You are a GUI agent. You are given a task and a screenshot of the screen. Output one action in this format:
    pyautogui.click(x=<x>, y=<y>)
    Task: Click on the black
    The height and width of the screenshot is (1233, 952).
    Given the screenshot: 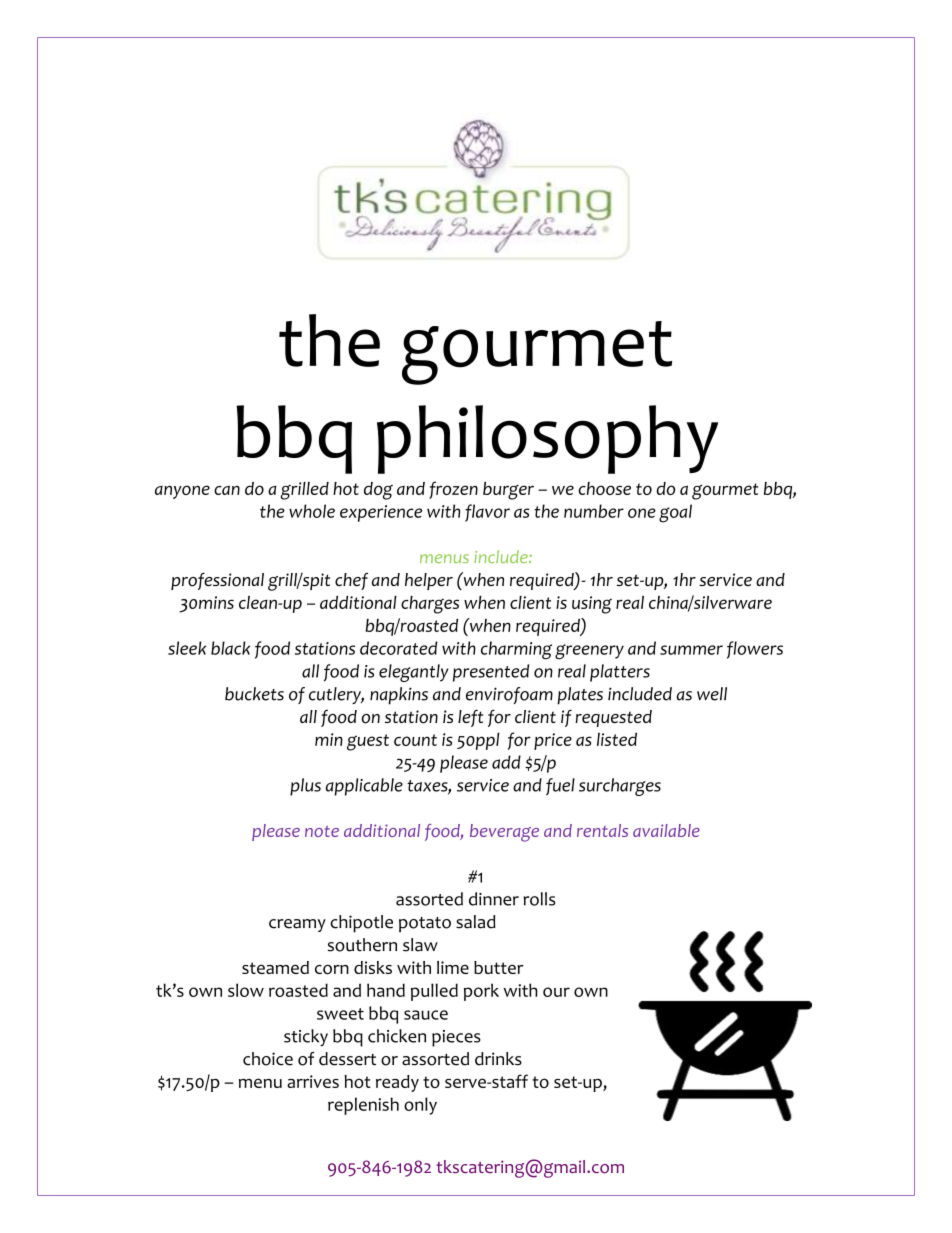 What is the action you would take?
    pyautogui.click(x=230, y=648)
